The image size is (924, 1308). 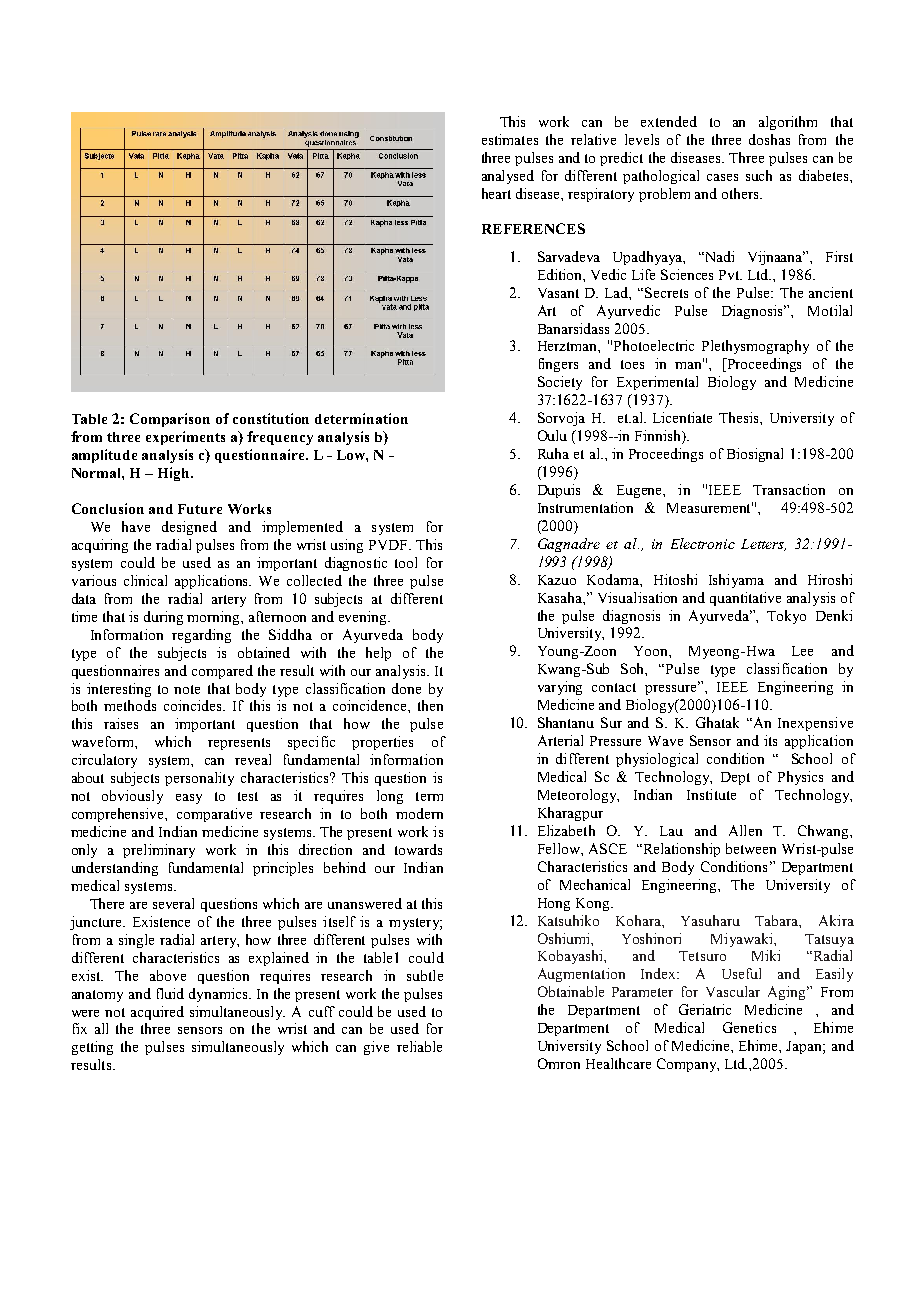 I want to click on doshas, so click(x=769, y=139).
